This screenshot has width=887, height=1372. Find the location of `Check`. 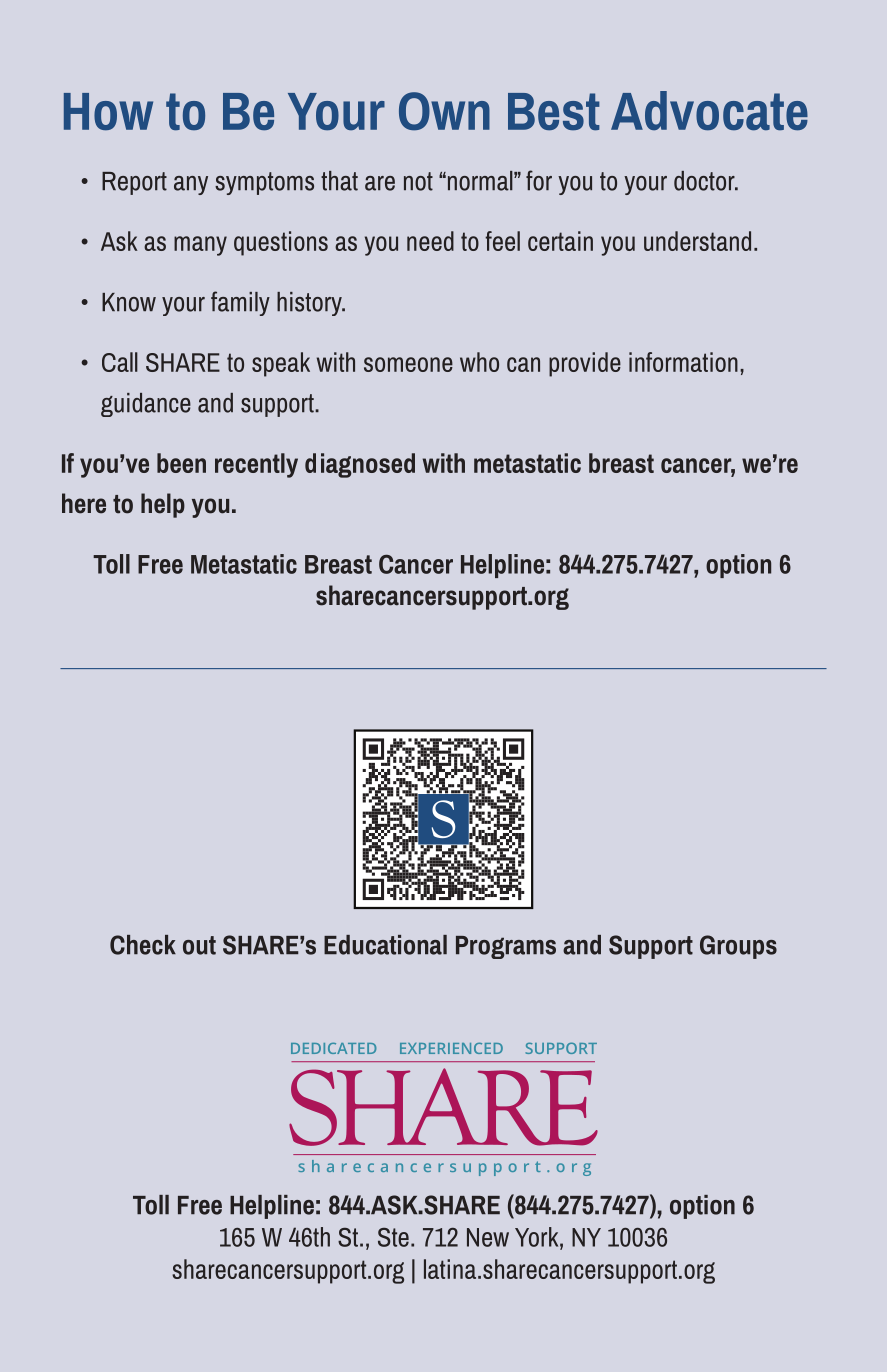

Check is located at coordinates (143, 945).
